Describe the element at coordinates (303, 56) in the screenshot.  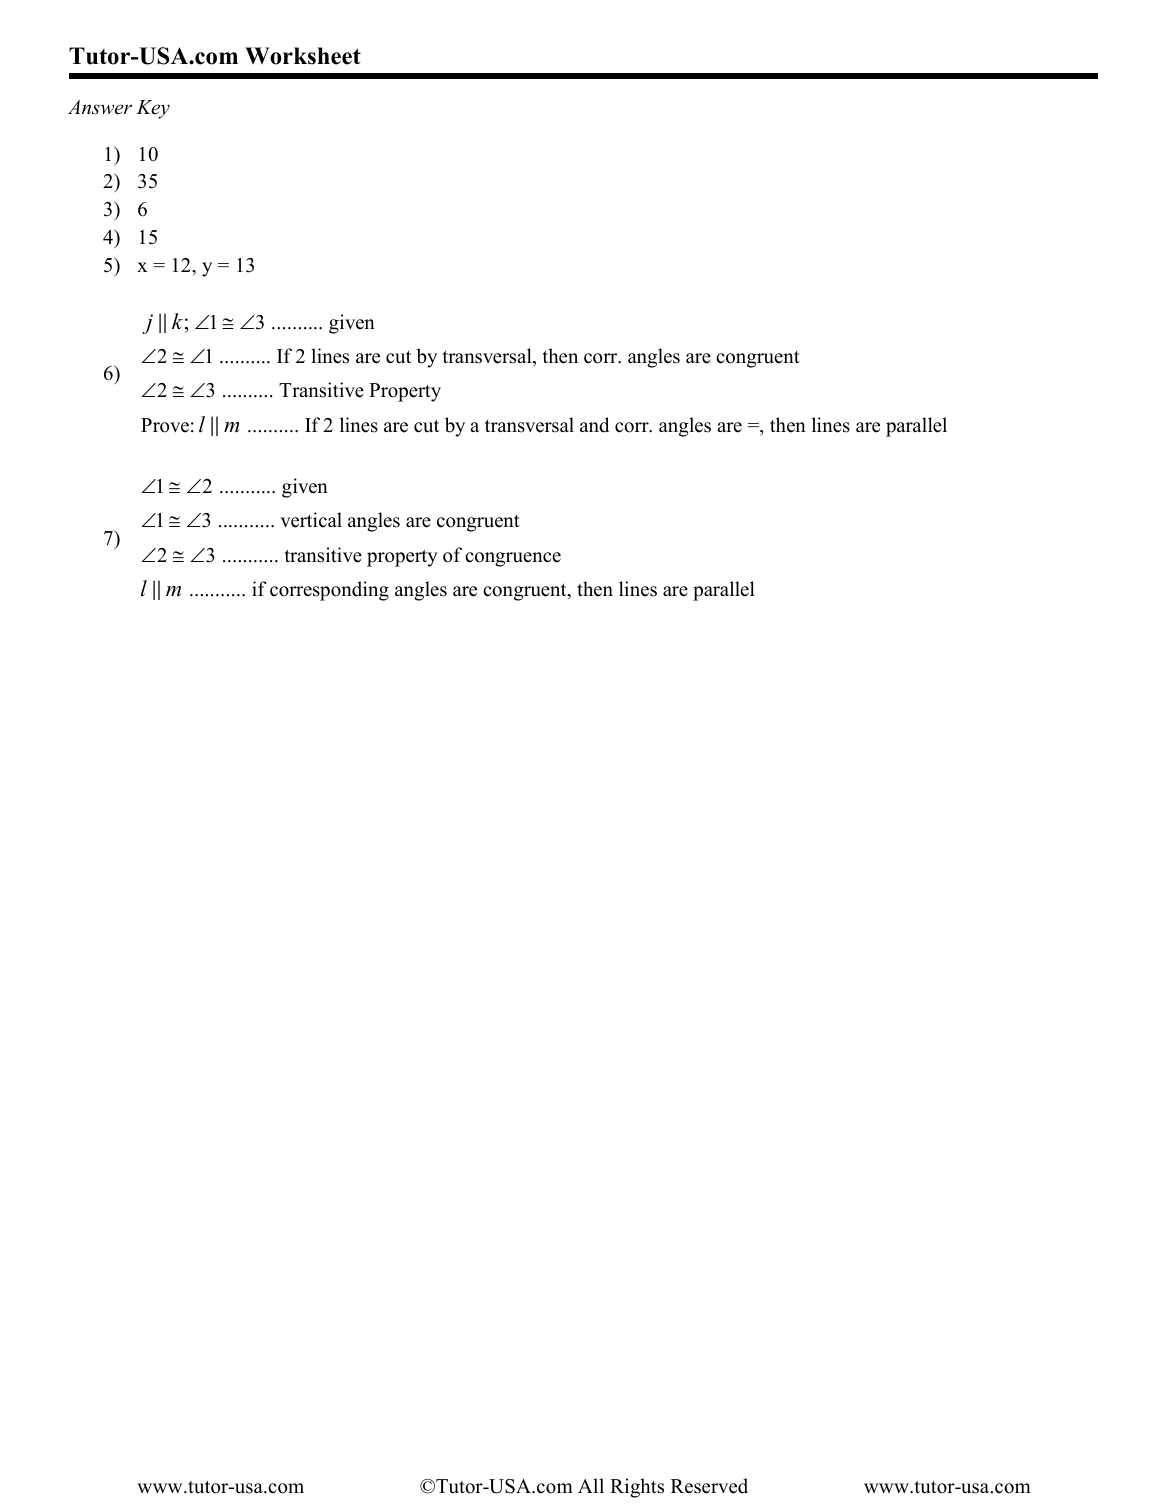
I see `Worksheet` at that location.
